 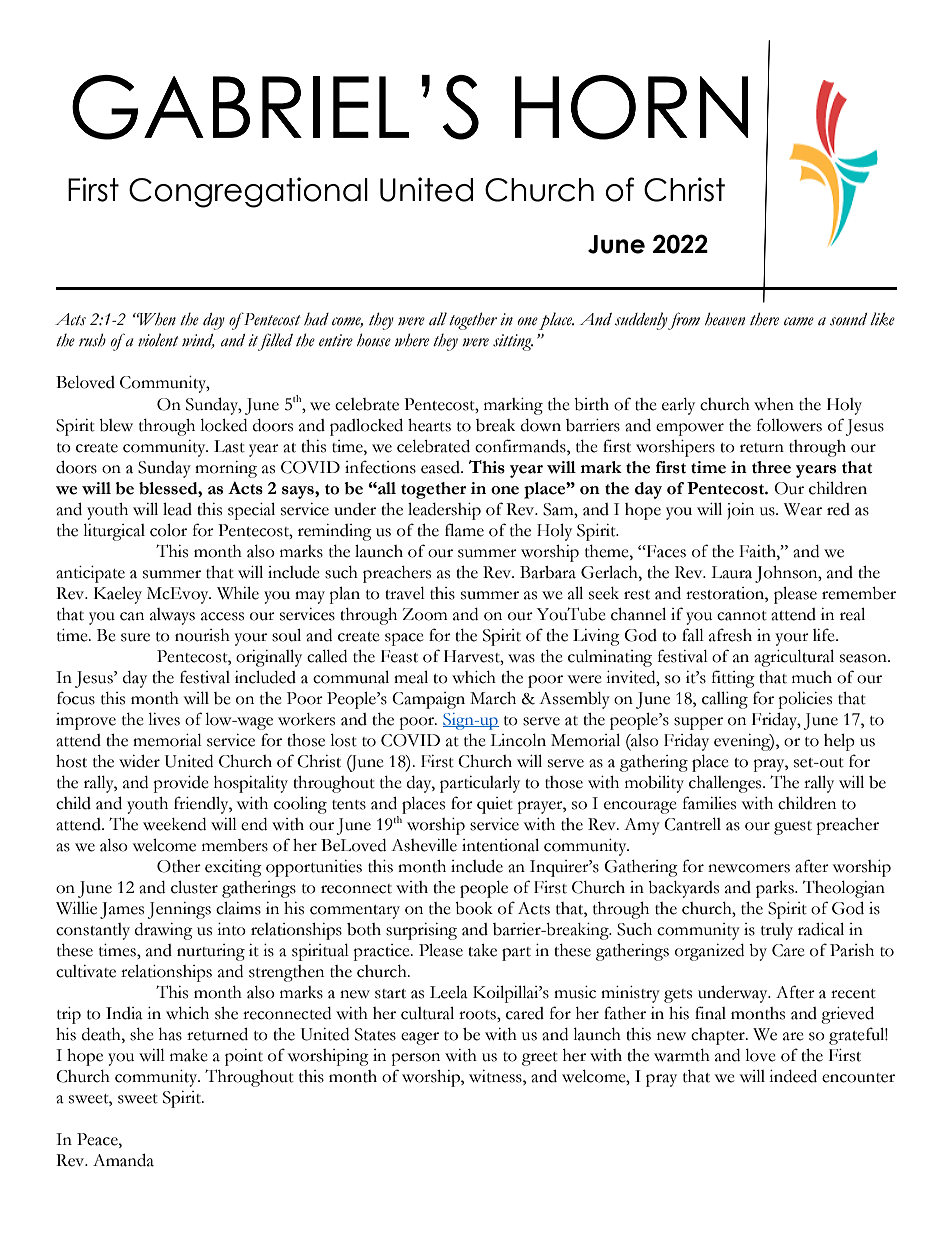 What do you see at coordinates (793, 1076) in the image?
I see `indeed` at bounding box center [793, 1076].
